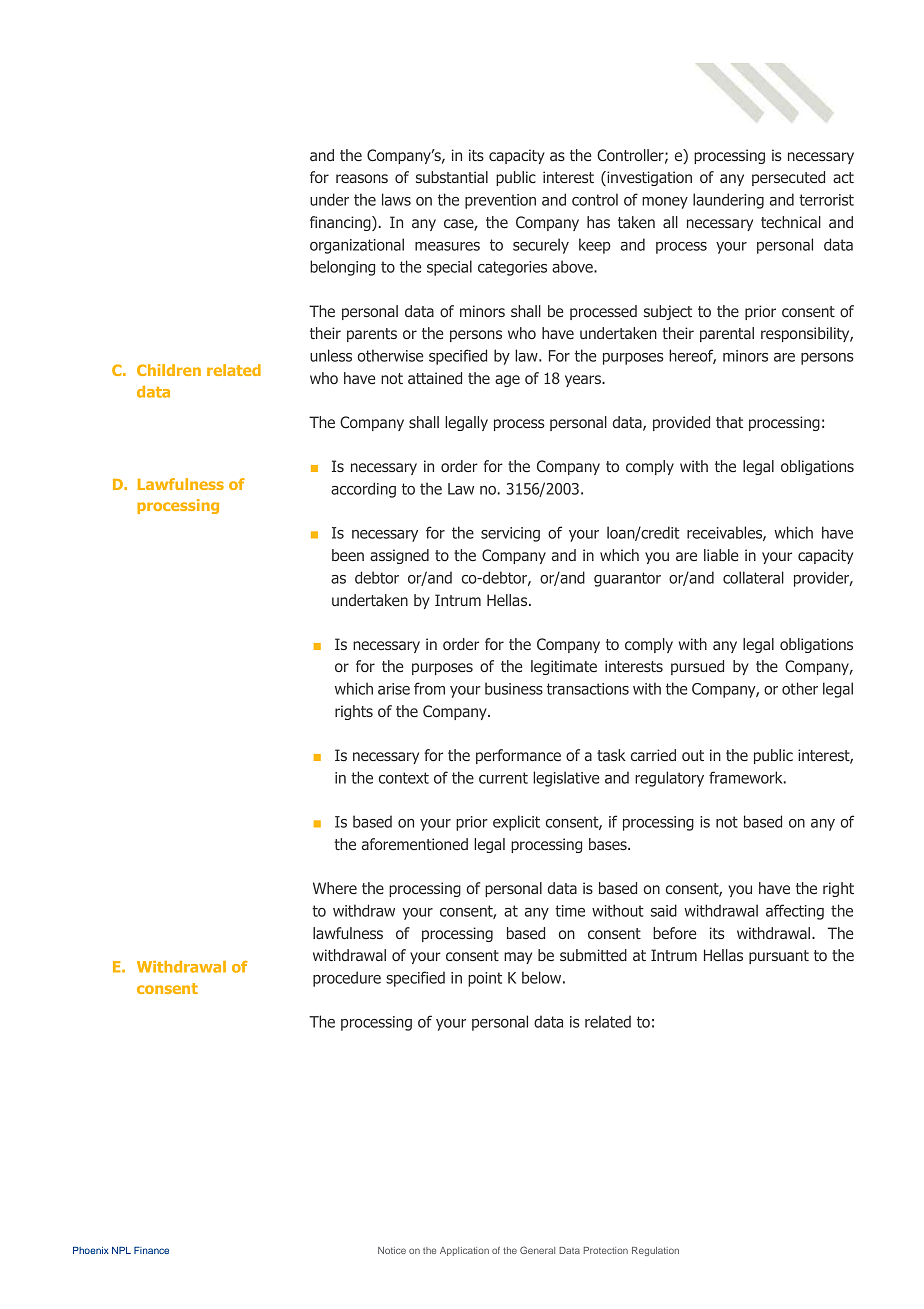 This screenshot has width=924, height=1309. Describe the element at coordinates (363, 490) in the screenshot. I see `according` at that location.
